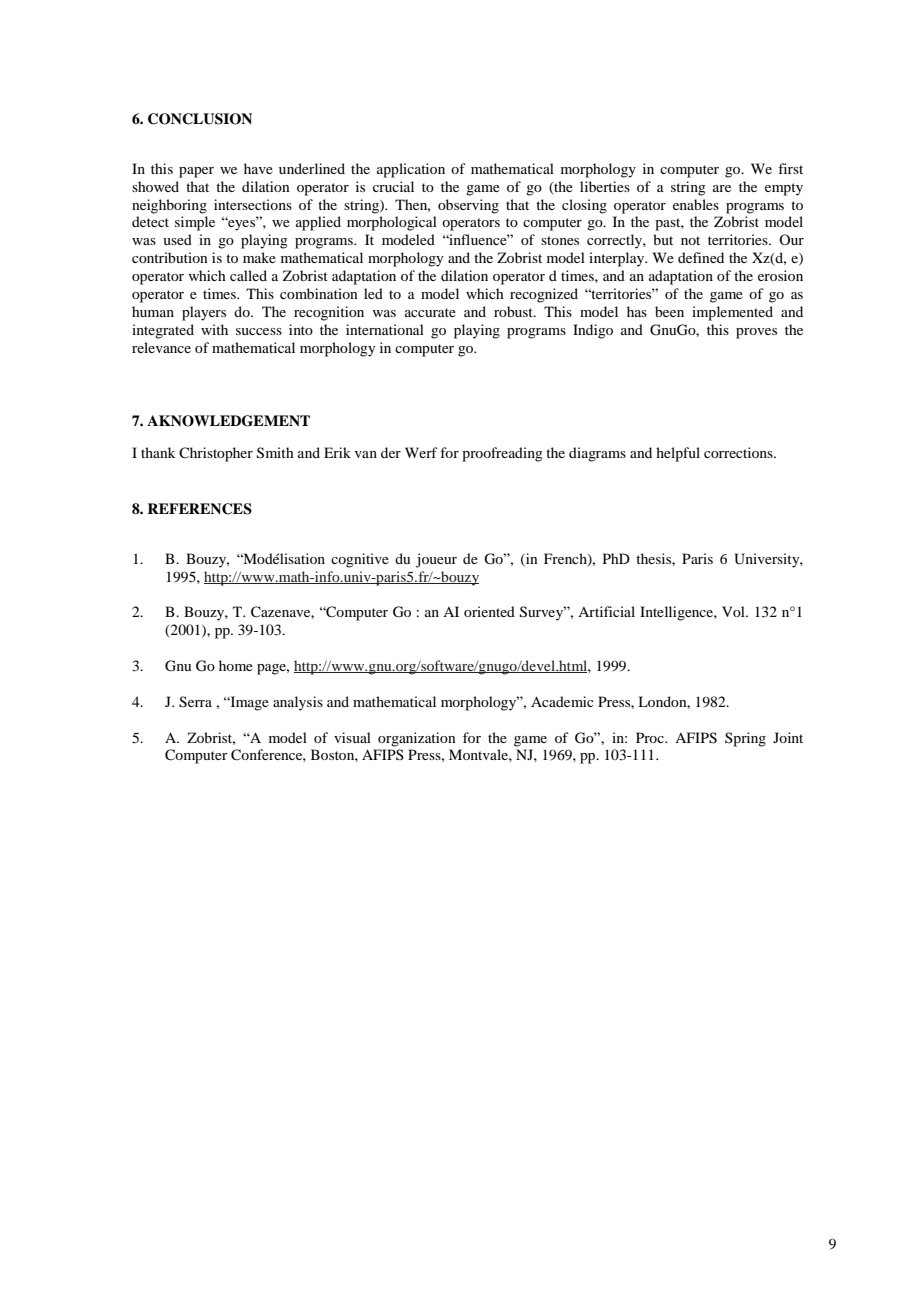 This document has width=924, height=1308. I want to click on Spring, so click(745, 739).
